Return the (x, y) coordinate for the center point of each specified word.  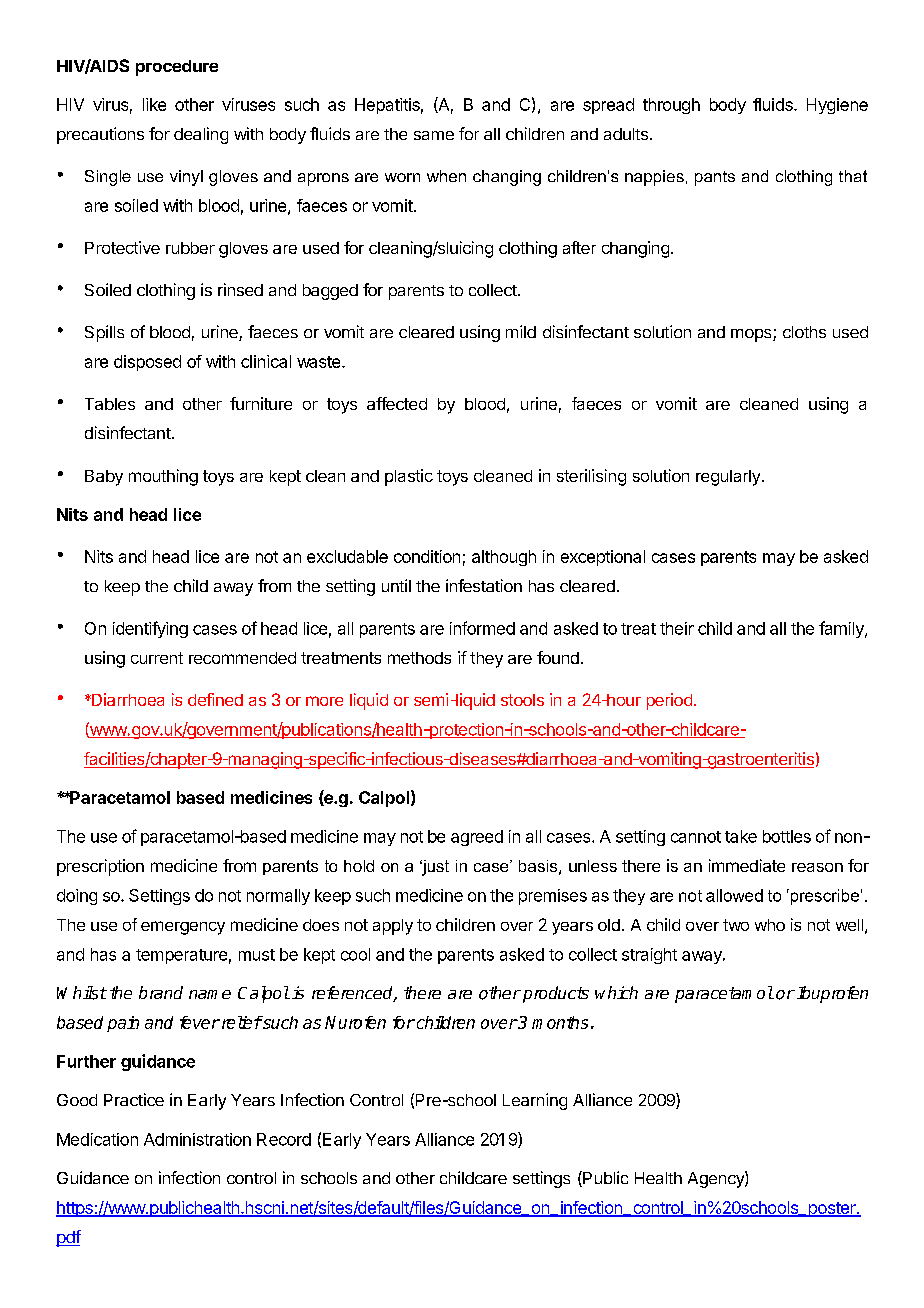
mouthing (163, 477)
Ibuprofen (832, 994)
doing (77, 897)
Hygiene (837, 106)
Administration (197, 1139)
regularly (728, 478)
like (154, 104)
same (434, 135)
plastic (409, 477)
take (741, 836)
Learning (535, 1101)
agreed (477, 838)
